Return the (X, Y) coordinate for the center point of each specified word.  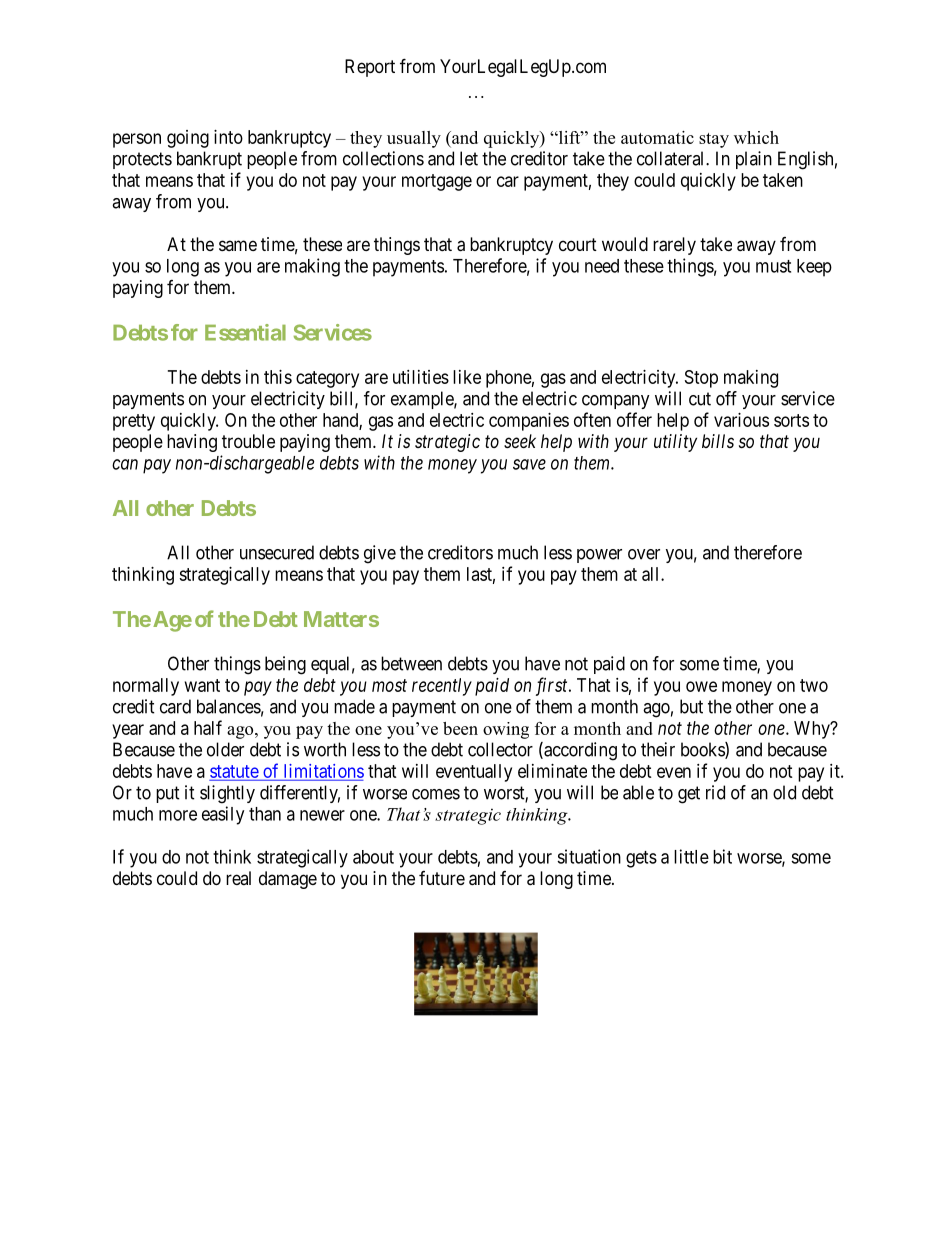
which (756, 137)
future (442, 878)
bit (722, 856)
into (228, 137)
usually (414, 139)
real (238, 878)
